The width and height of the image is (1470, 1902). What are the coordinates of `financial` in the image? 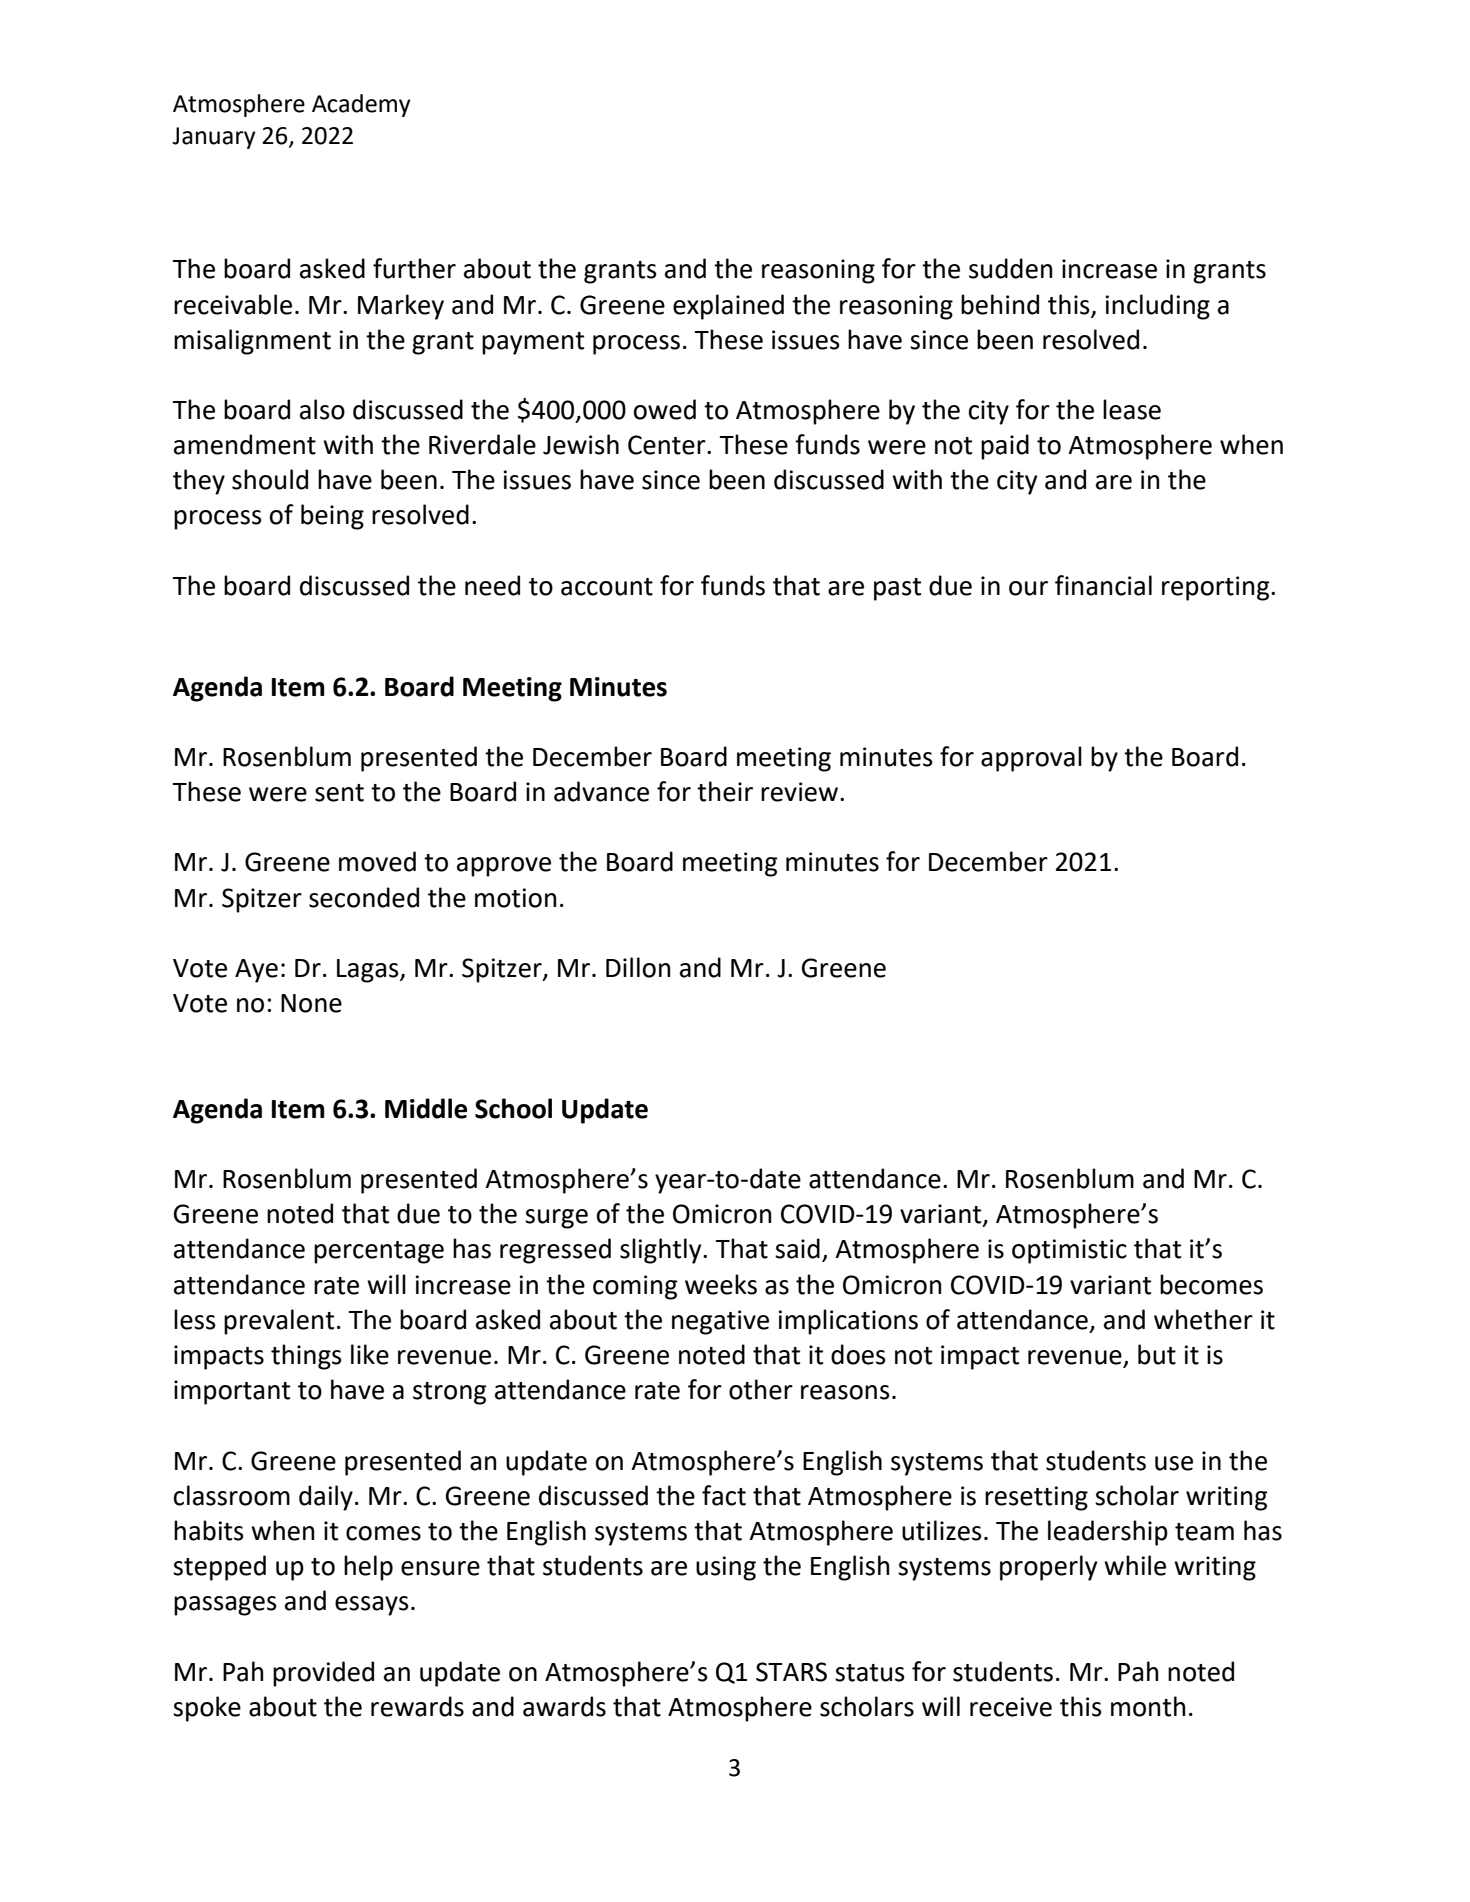 It's located at (1103, 585).
